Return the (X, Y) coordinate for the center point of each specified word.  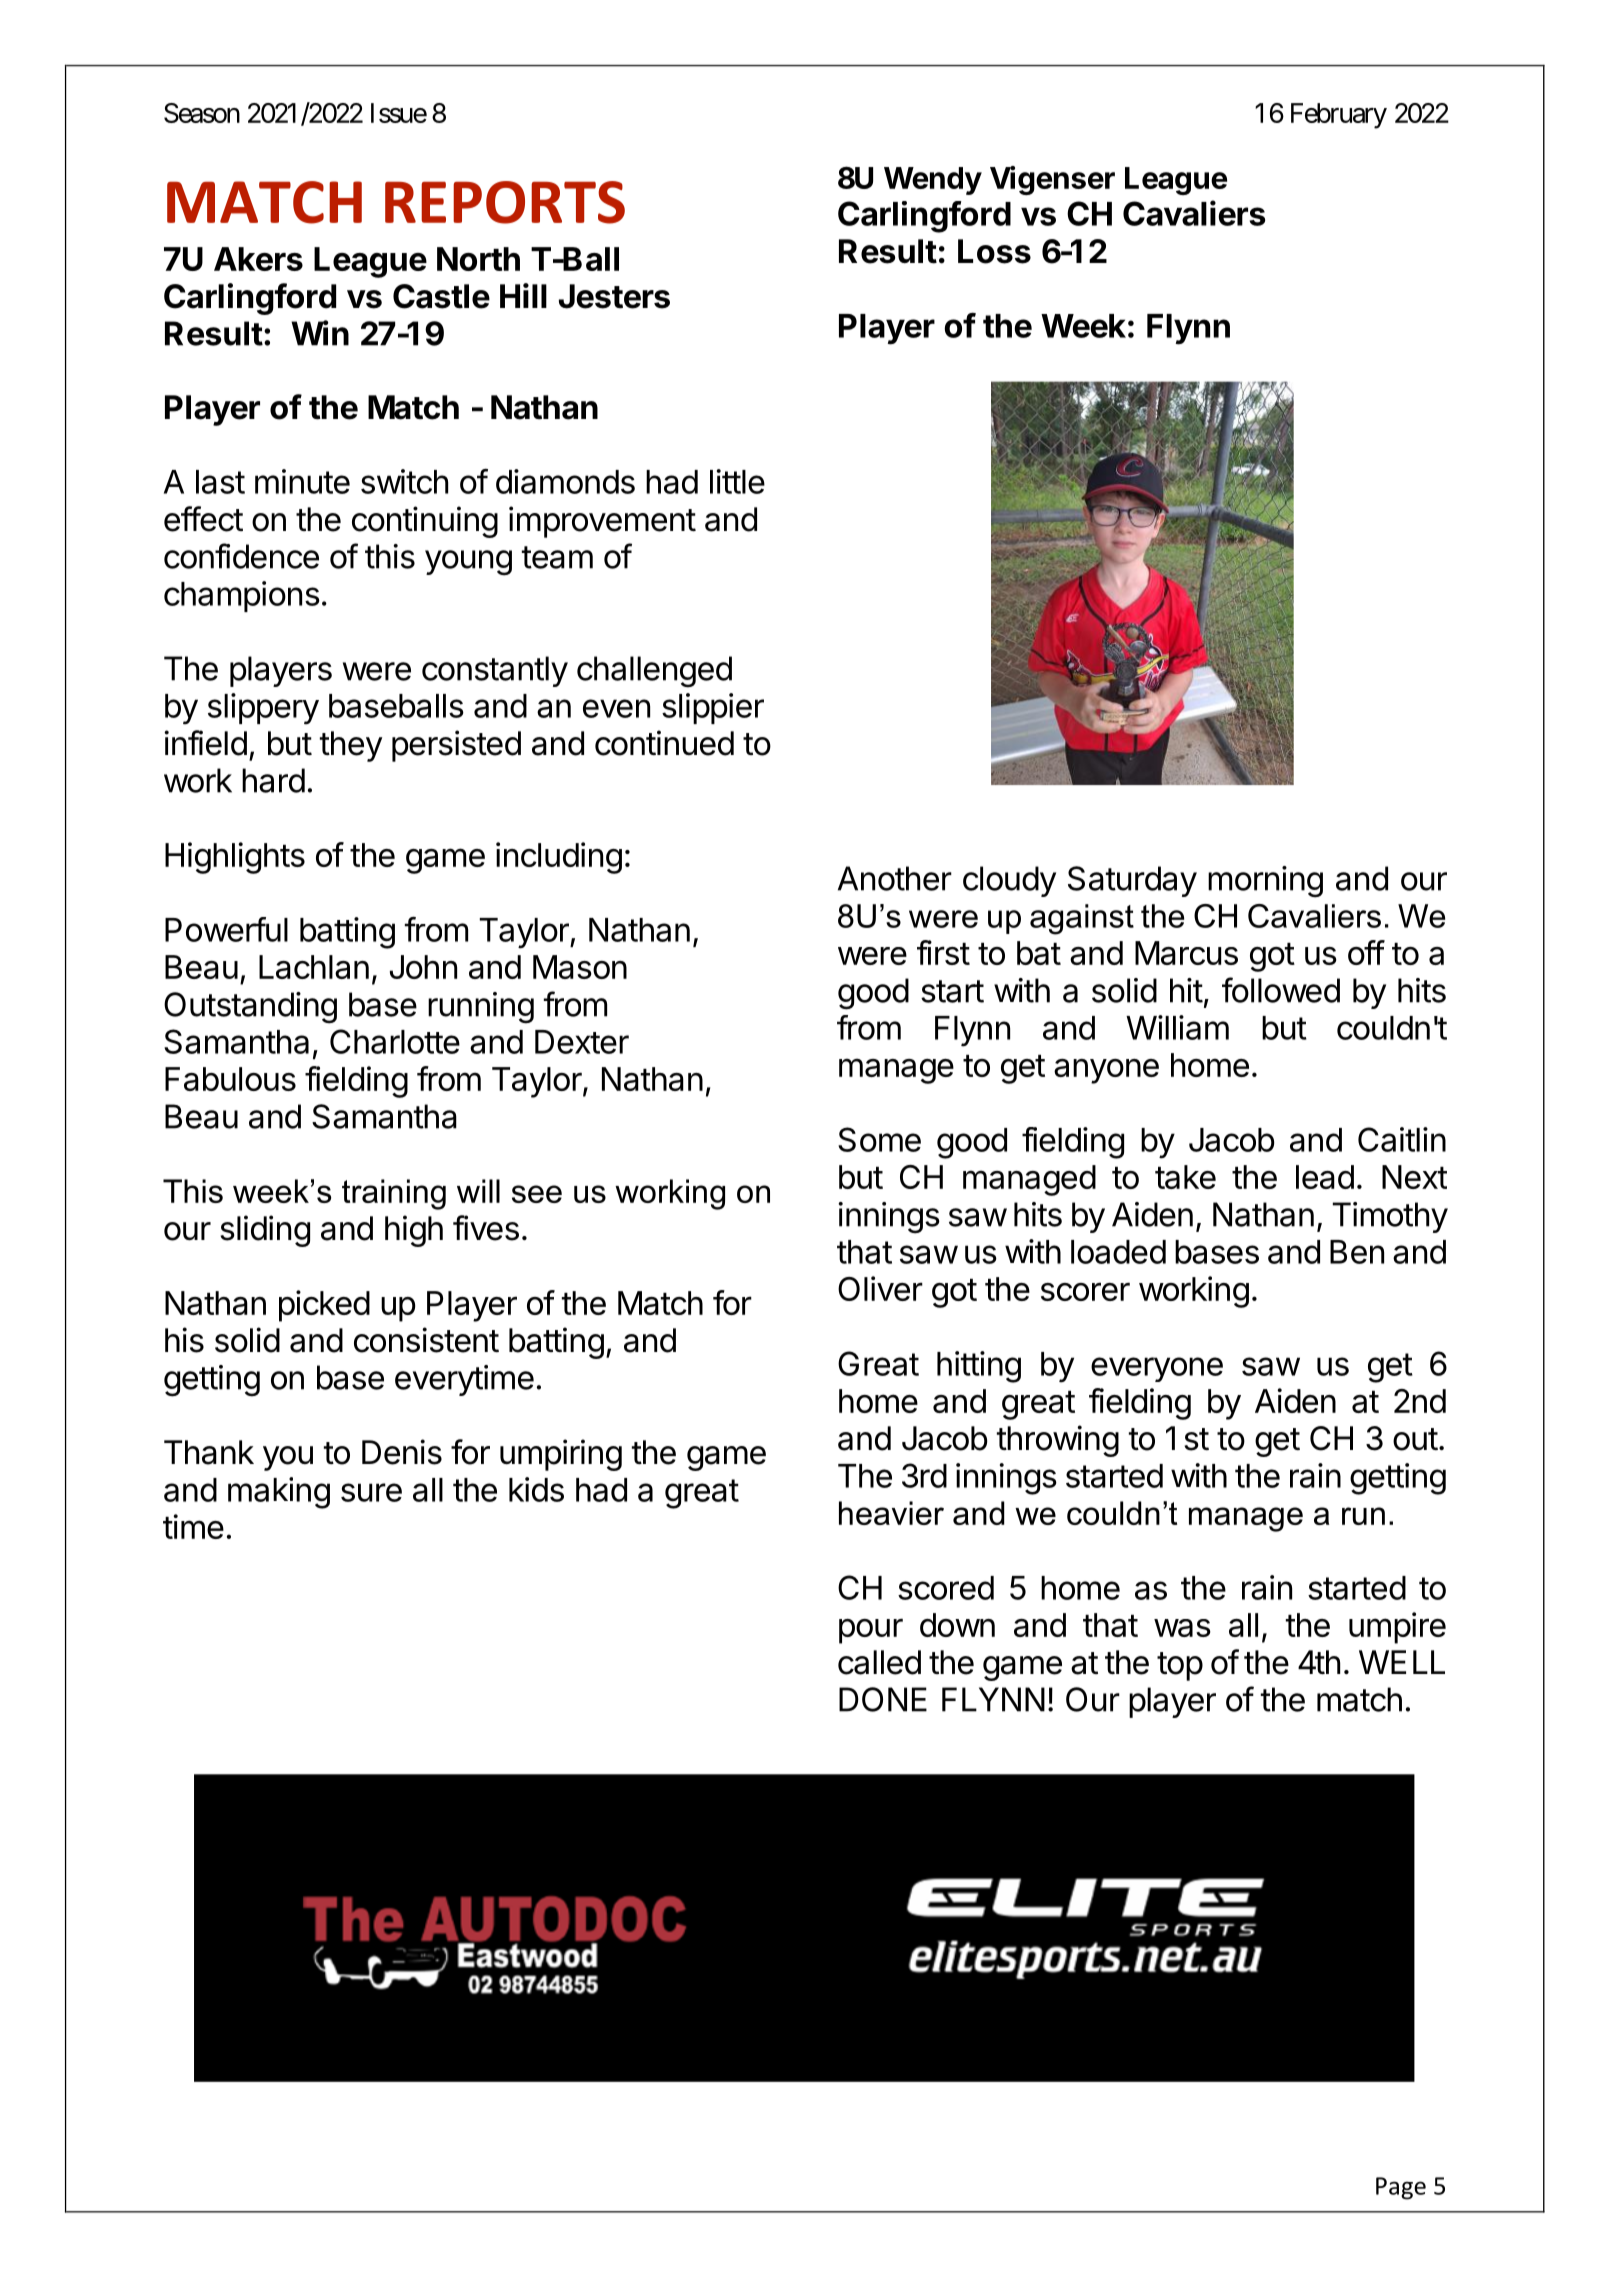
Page (1401, 2188)
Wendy (933, 181)
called (879, 1662)
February (1339, 116)
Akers (258, 259)
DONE (883, 1699)
